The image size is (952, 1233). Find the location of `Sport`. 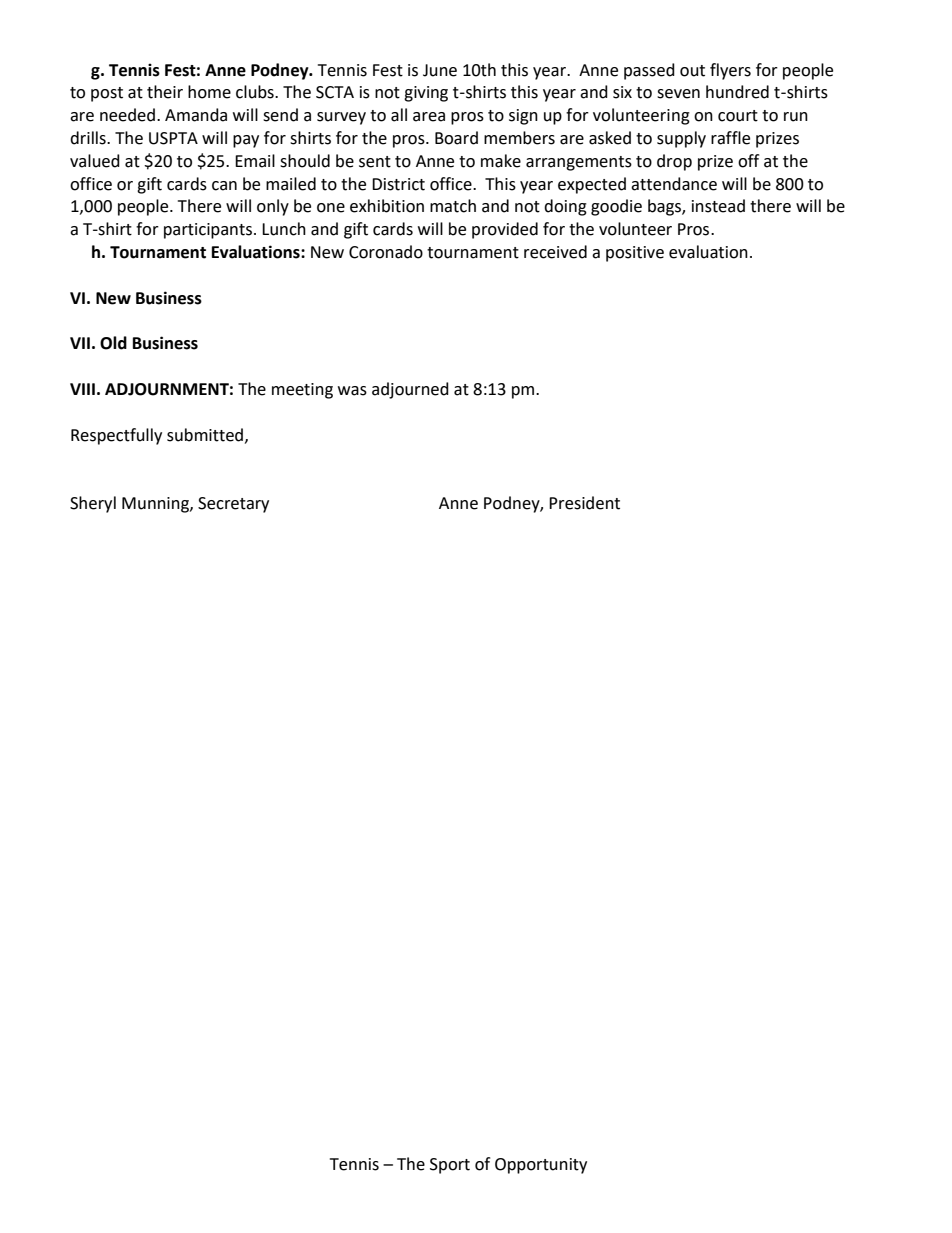

Sport is located at coordinates (450, 1166).
